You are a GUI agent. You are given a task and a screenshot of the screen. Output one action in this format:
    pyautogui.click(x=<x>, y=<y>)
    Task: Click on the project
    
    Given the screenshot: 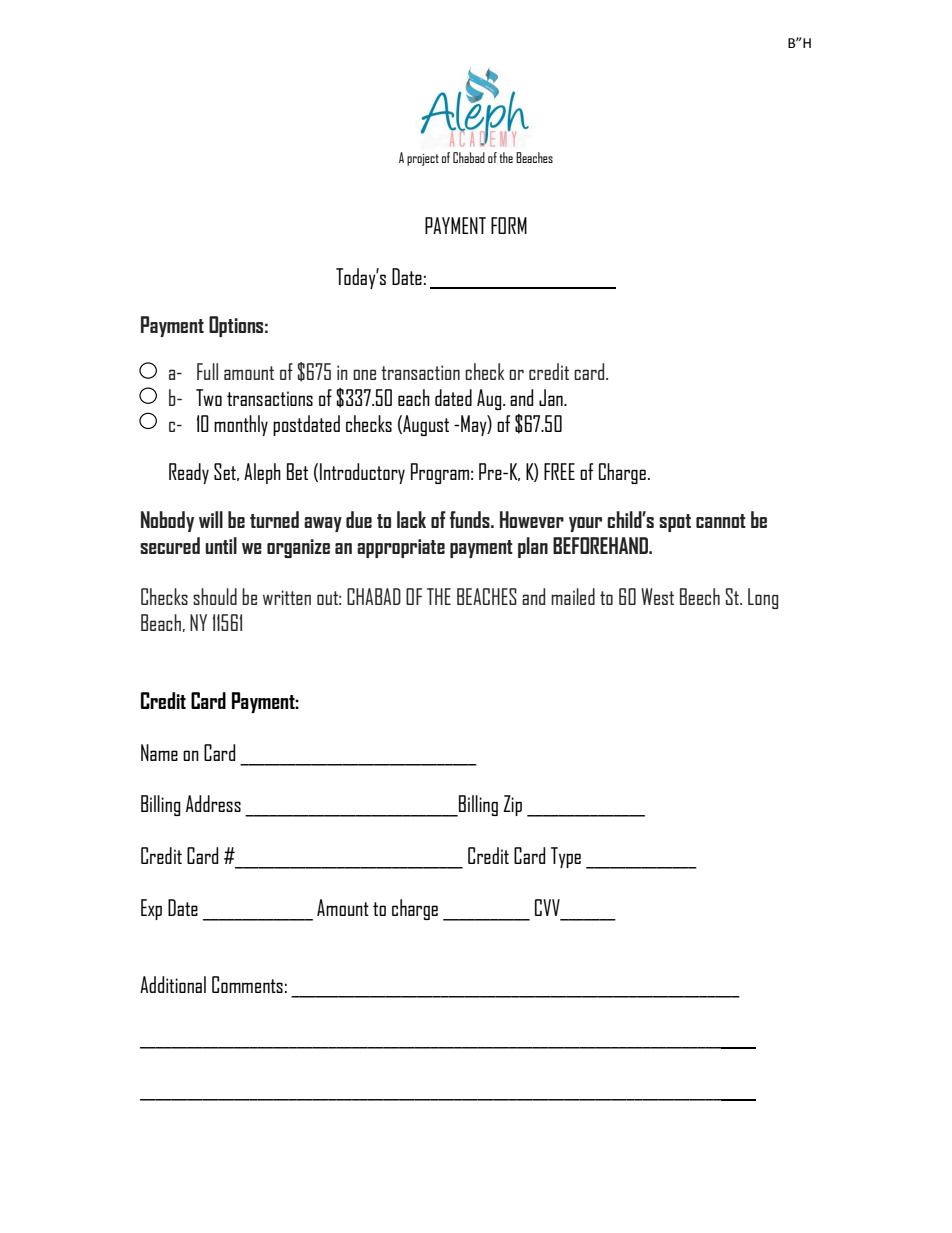 What is the action you would take?
    pyautogui.click(x=423, y=160)
